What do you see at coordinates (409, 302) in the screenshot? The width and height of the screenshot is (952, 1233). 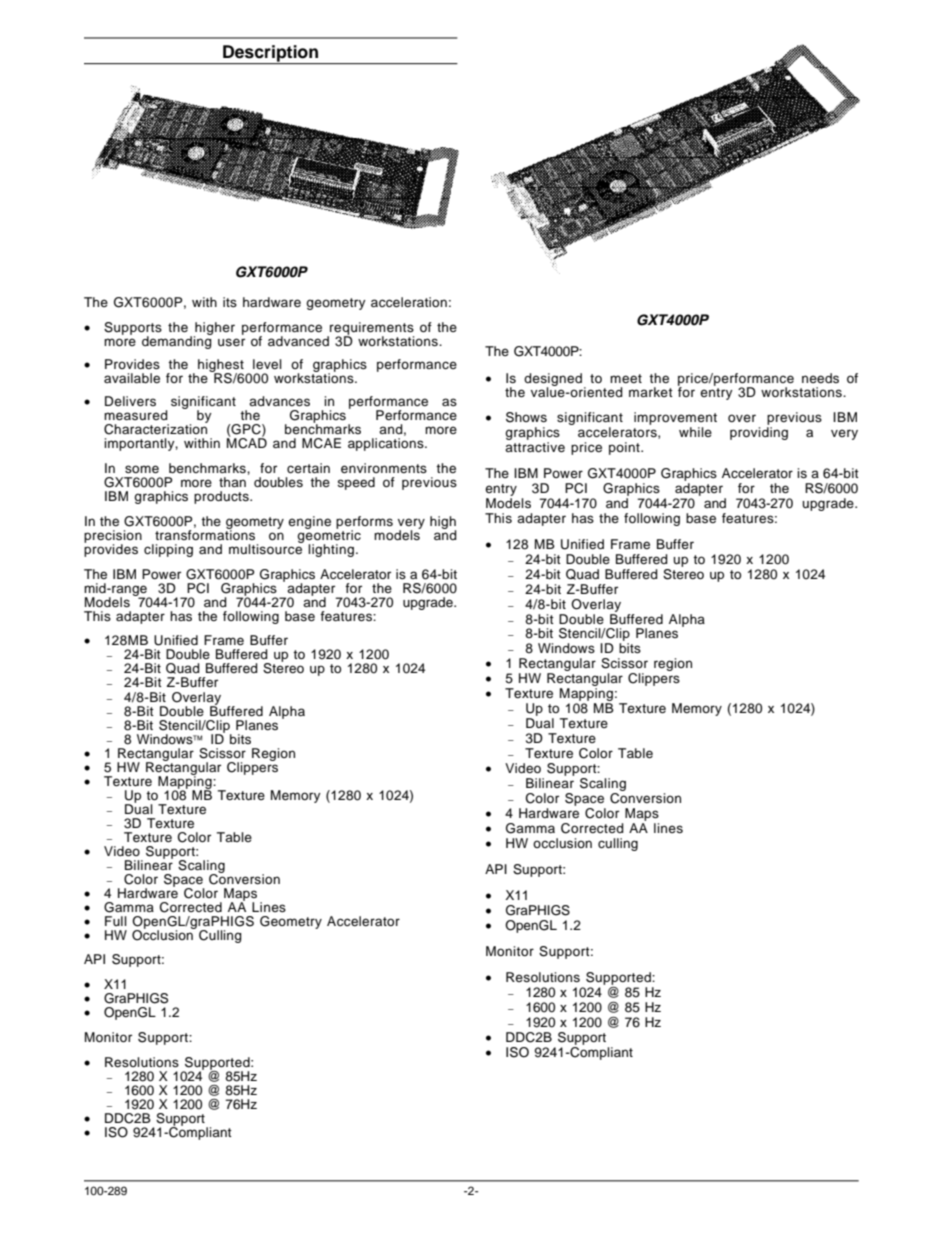 I see `acceleration` at bounding box center [409, 302].
